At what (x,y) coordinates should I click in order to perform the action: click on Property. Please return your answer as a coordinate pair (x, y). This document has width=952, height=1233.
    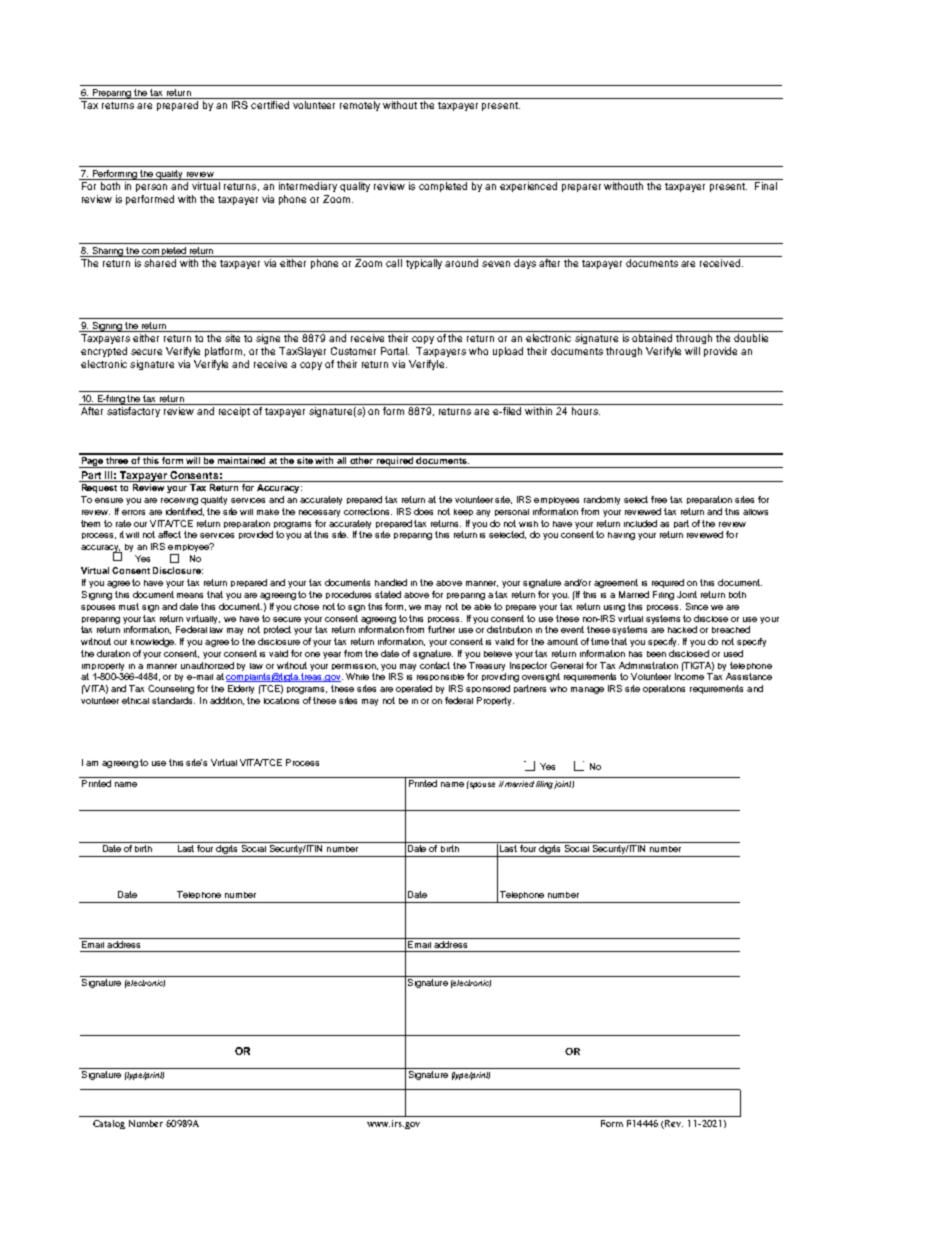
    Looking at the image, I should click on (495, 701).
